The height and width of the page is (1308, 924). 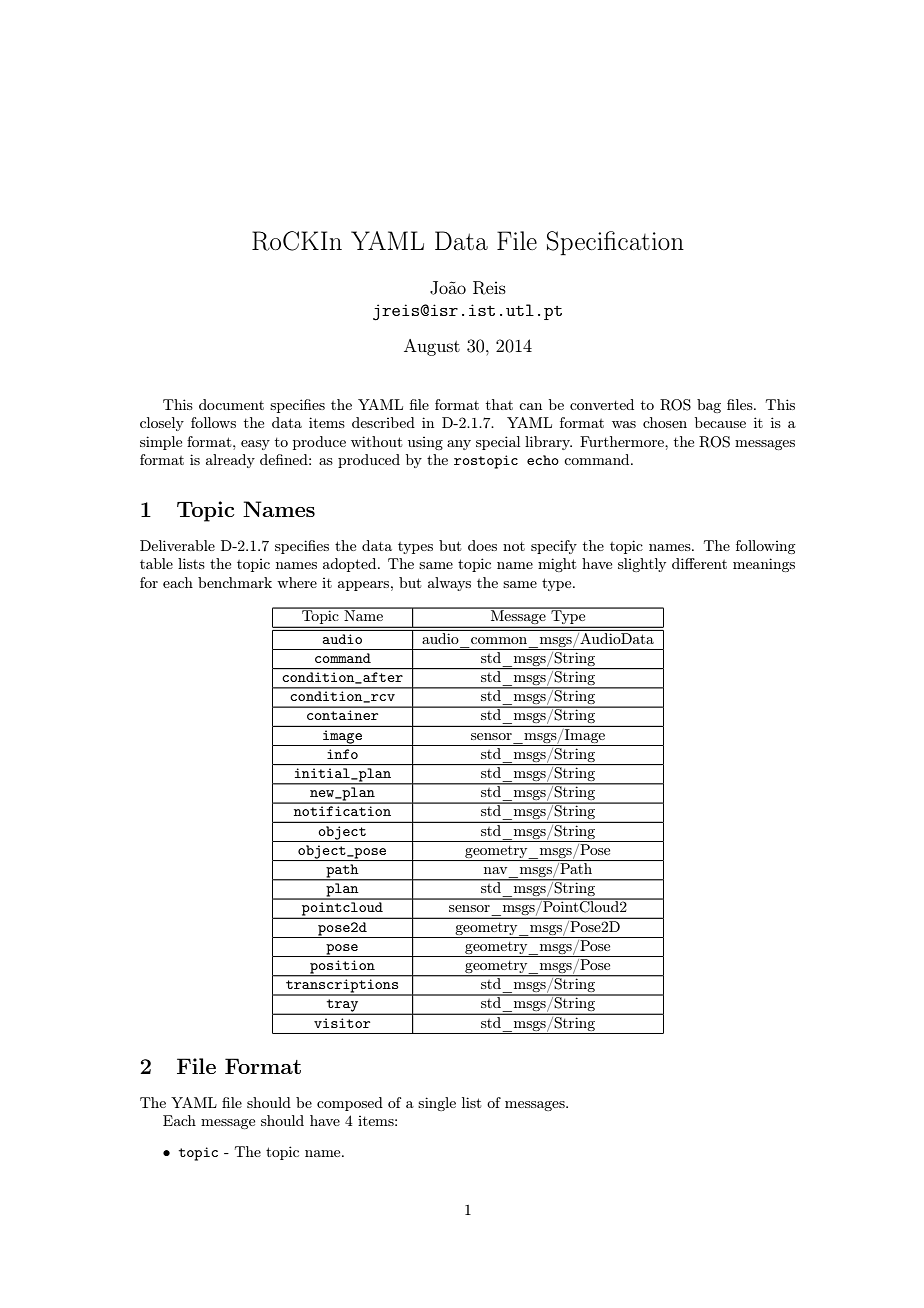 What do you see at coordinates (231, 404) in the page?
I see `document` at bounding box center [231, 404].
